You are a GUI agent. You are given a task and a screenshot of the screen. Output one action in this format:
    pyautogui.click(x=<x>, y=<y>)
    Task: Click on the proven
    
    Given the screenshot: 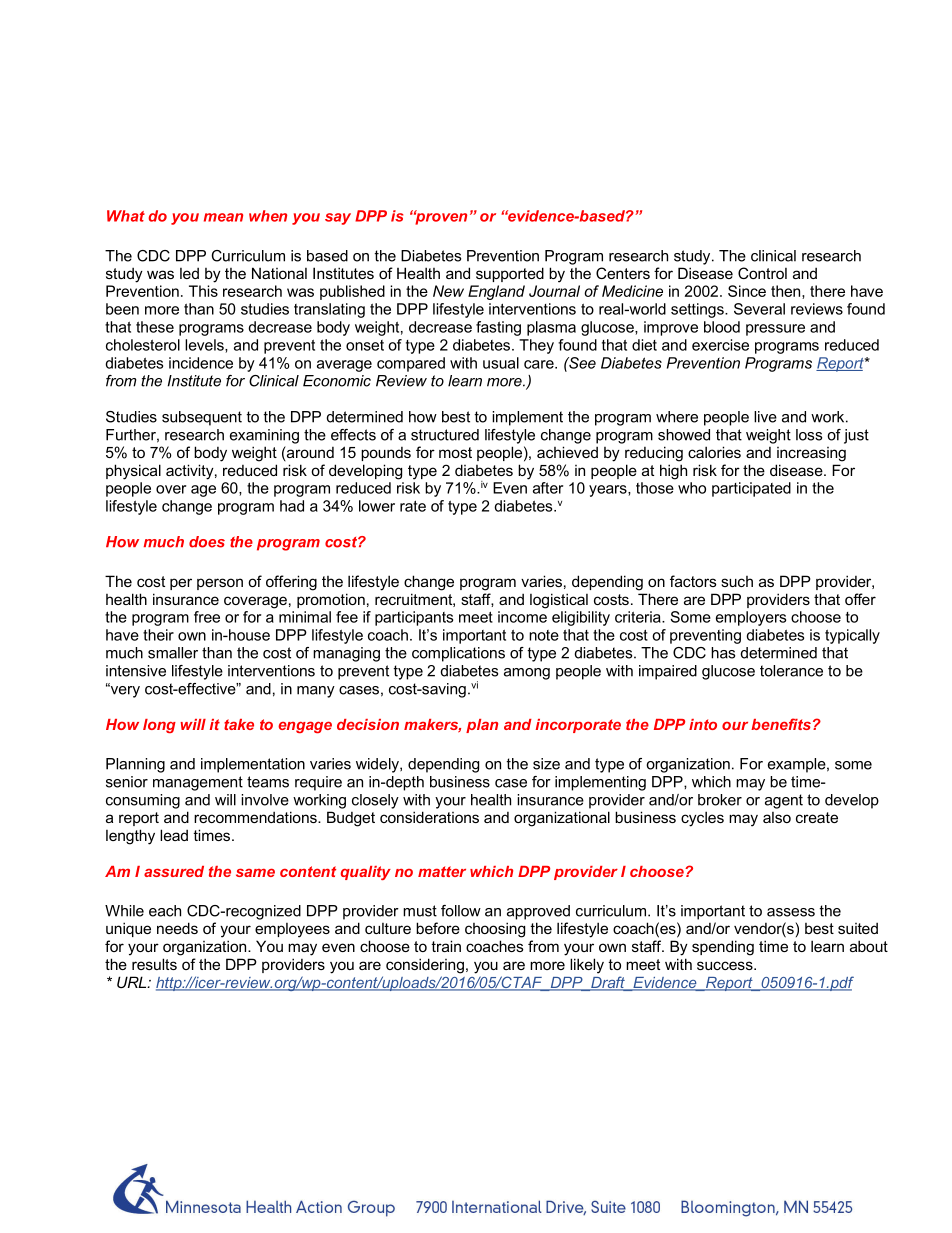 What is the action you would take?
    pyautogui.click(x=440, y=218)
